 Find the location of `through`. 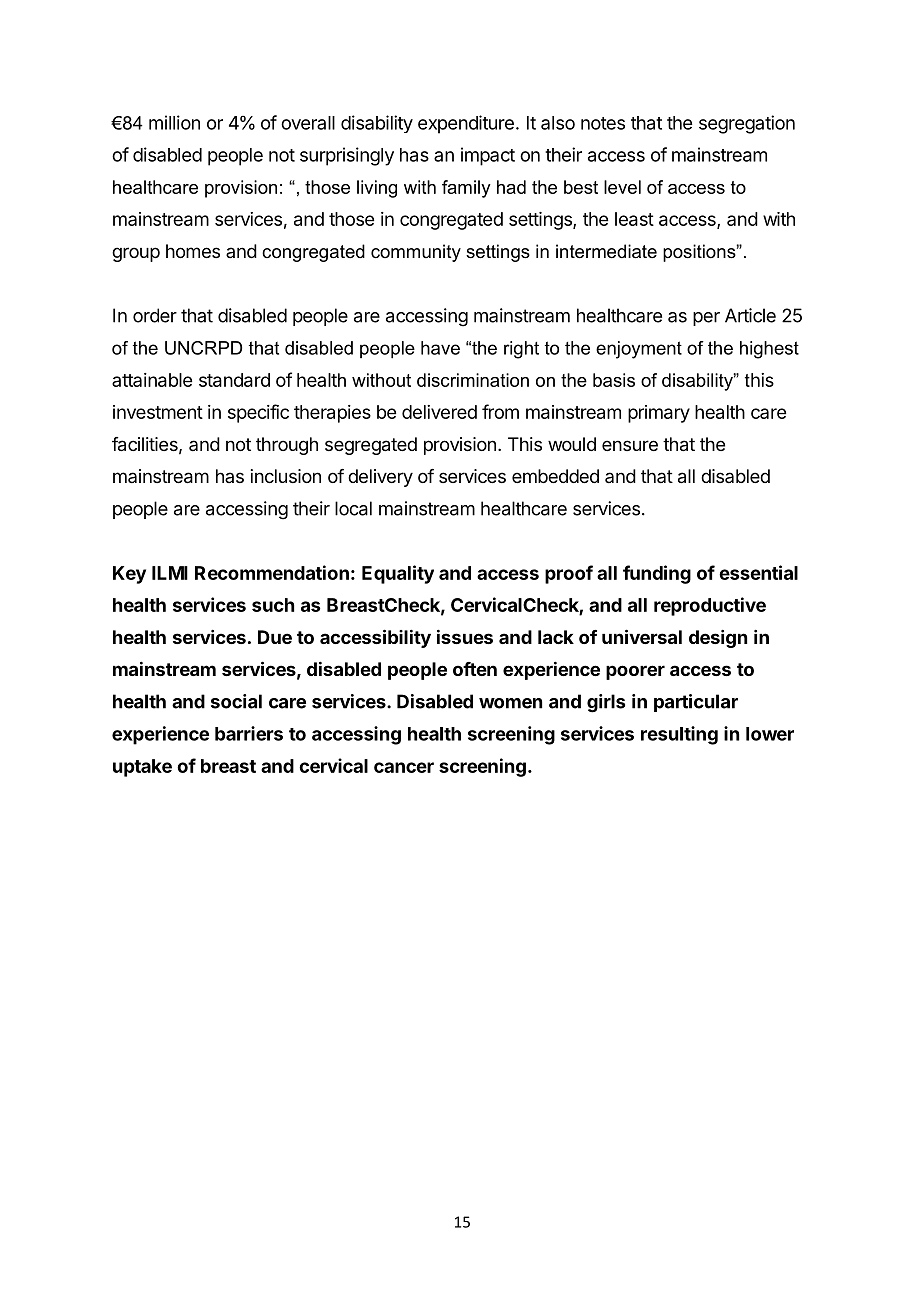

through is located at coordinates (287, 446).
